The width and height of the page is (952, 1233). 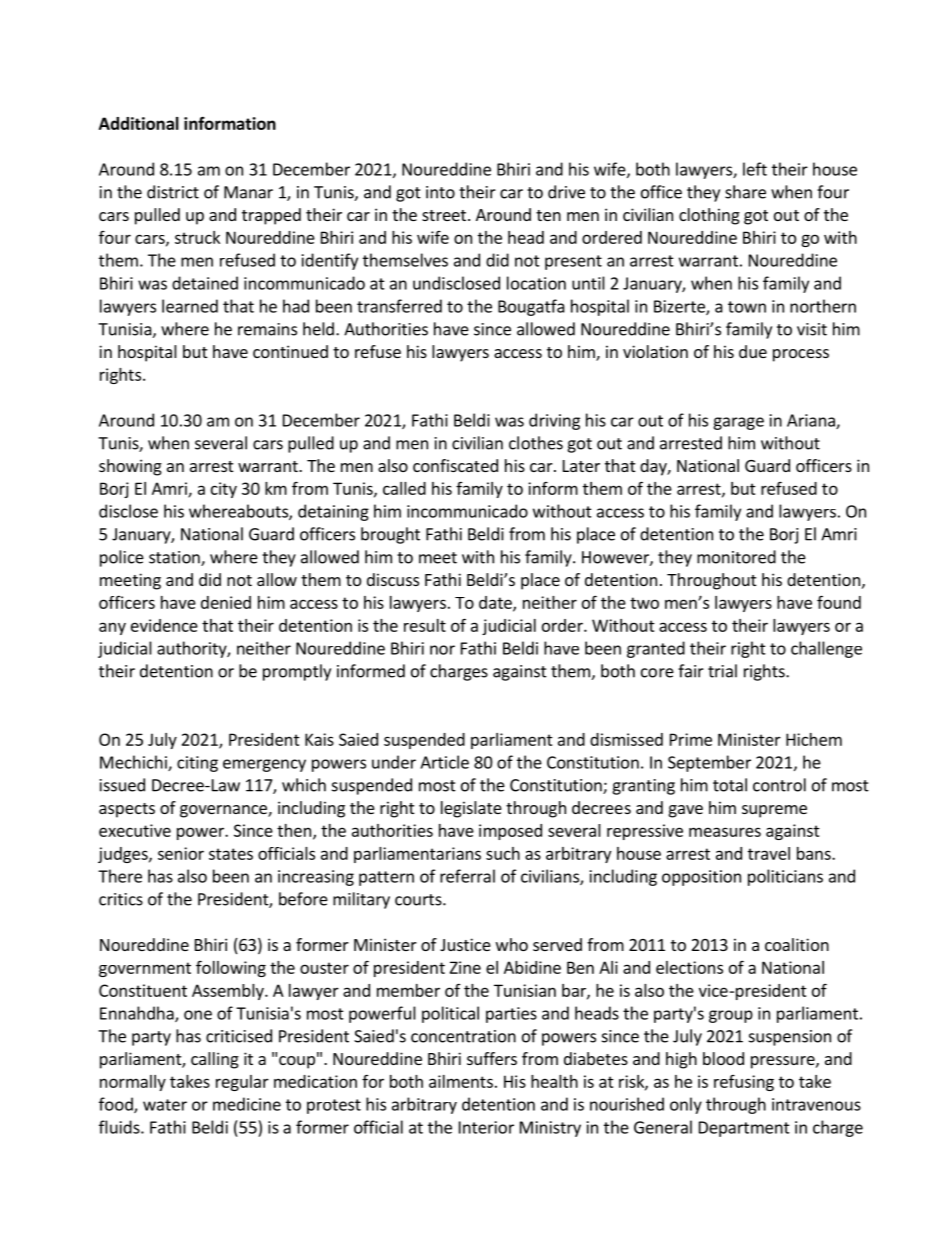 What do you see at coordinates (440, 192) in the page?
I see `into` at bounding box center [440, 192].
